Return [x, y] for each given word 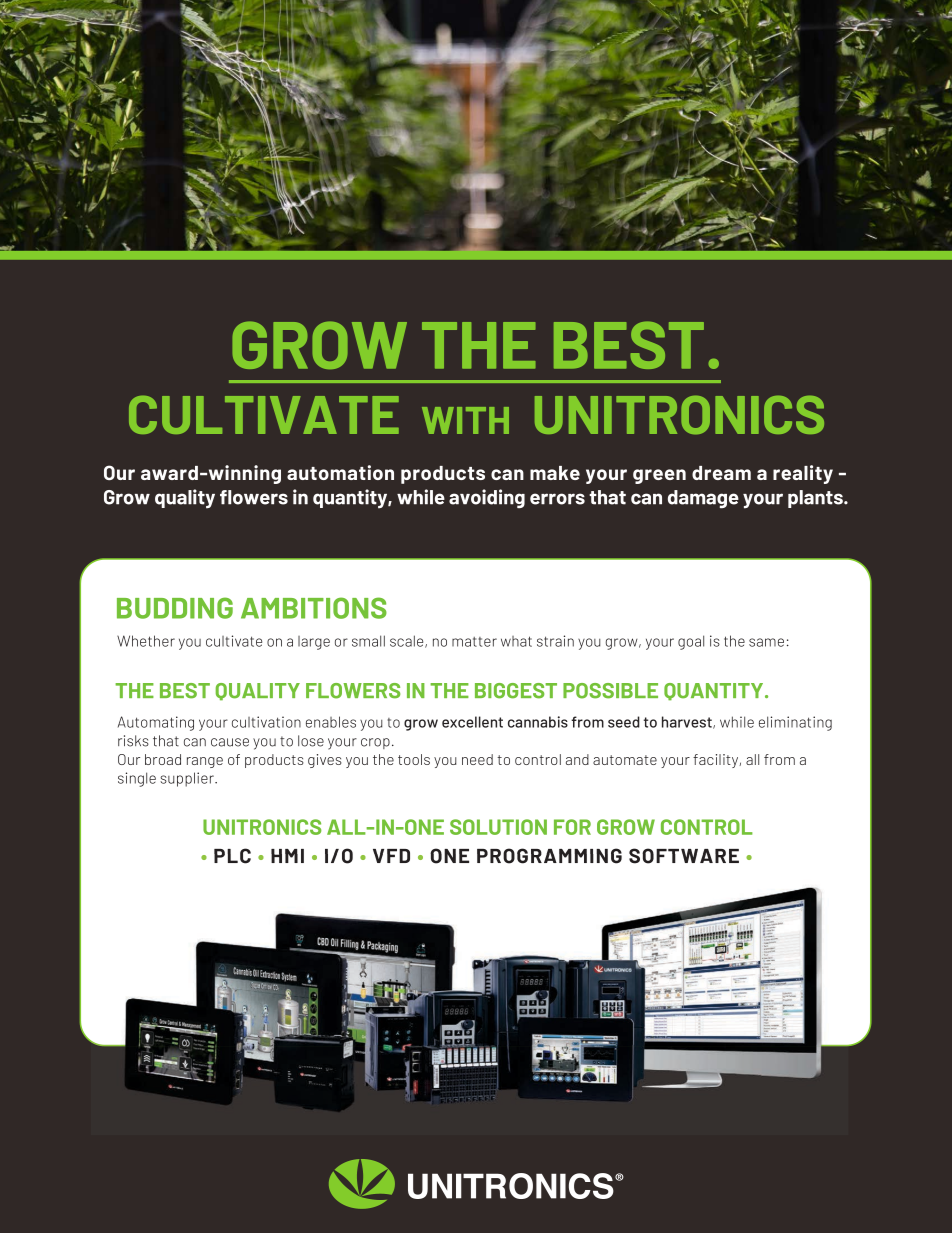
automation [340, 472]
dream [721, 473]
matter [474, 642]
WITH [465, 420]
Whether [146, 641]
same [766, 642]
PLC [232, 856]
